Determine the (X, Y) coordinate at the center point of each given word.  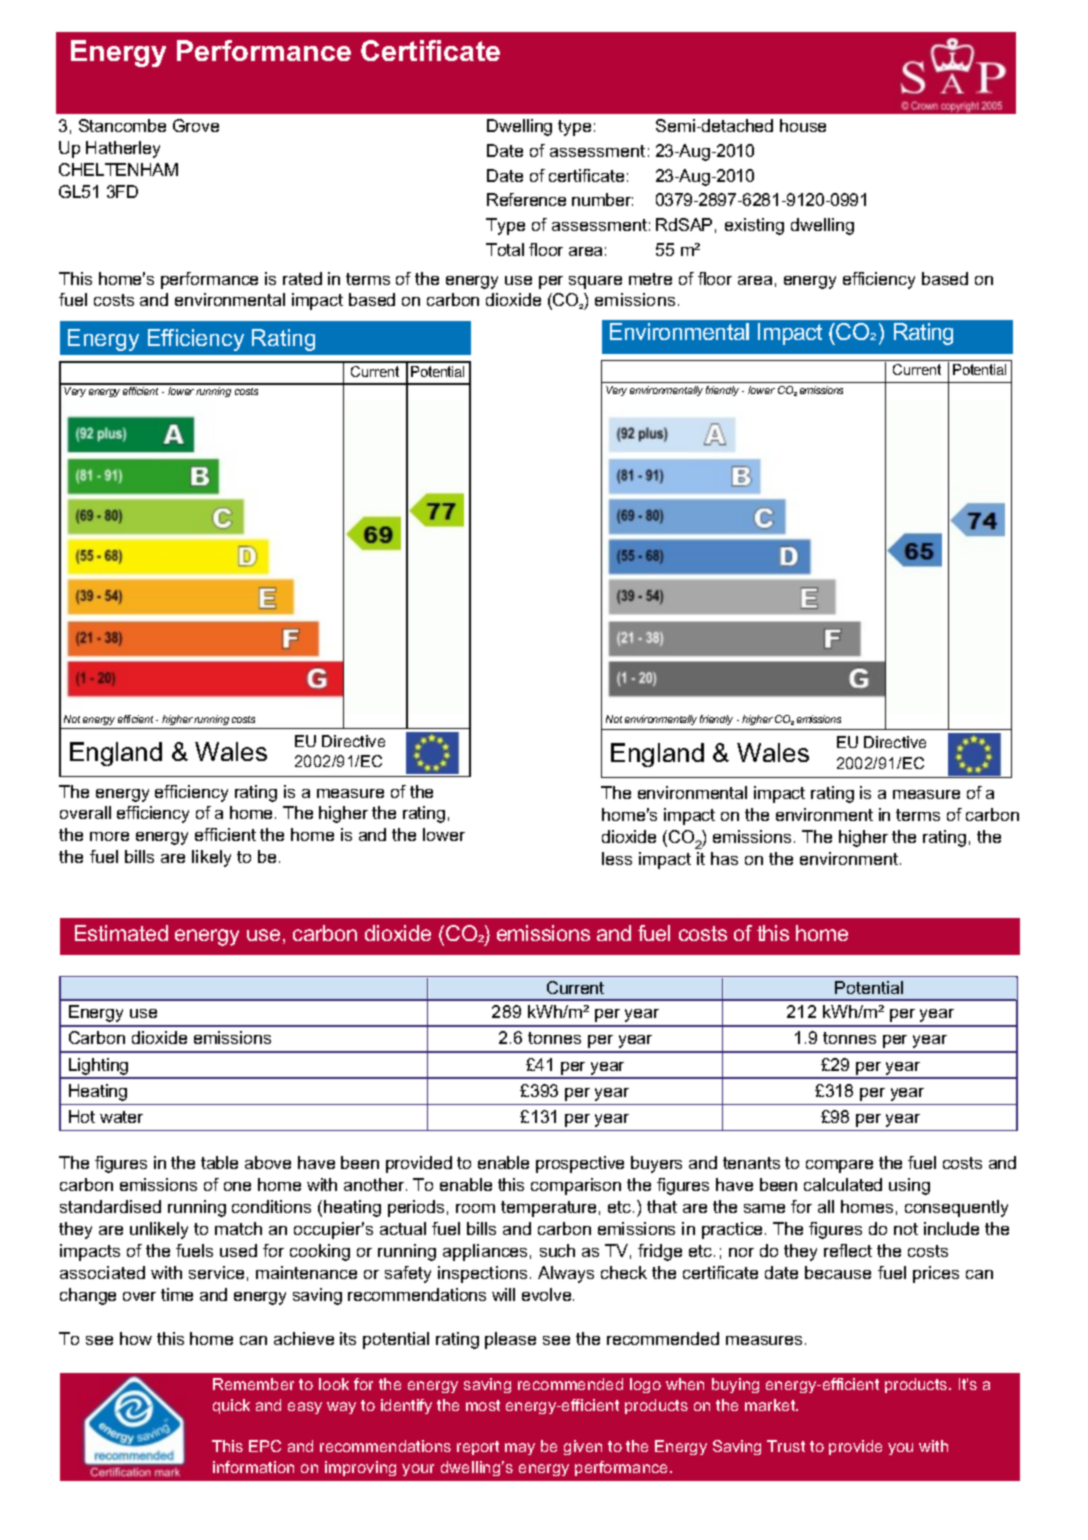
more (109, 836)
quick (231, 1406)
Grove (196, 125)
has (724, 858)
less (617, 858)
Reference (526, 199)
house (803, 125)
